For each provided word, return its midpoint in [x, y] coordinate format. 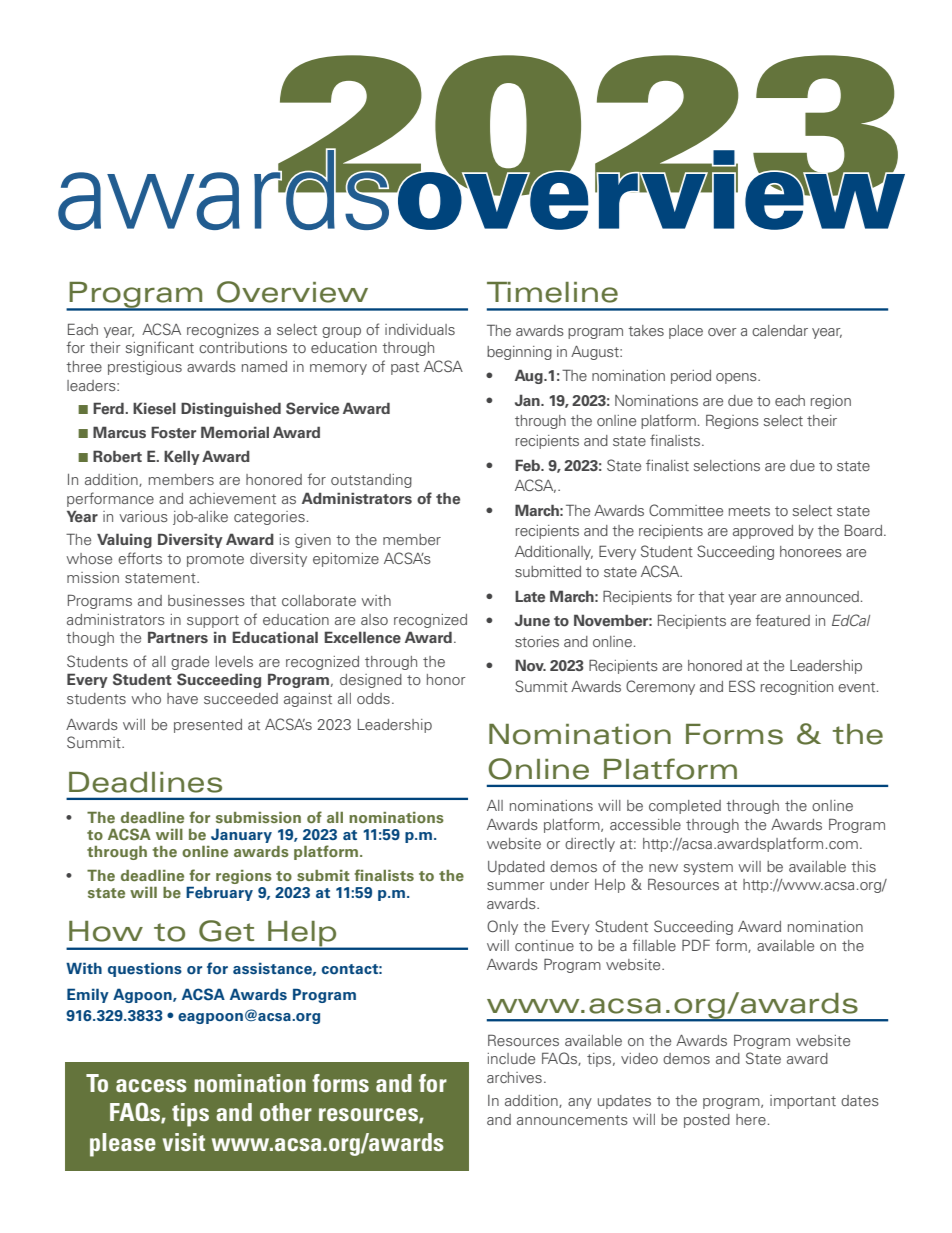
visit [184, 1142]
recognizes [223, 331]
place [686, 332]
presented [208, 726]
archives [514, 1077]
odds [373, 698]
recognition [797, 688]
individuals [420, 329]
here [751, 1119]
